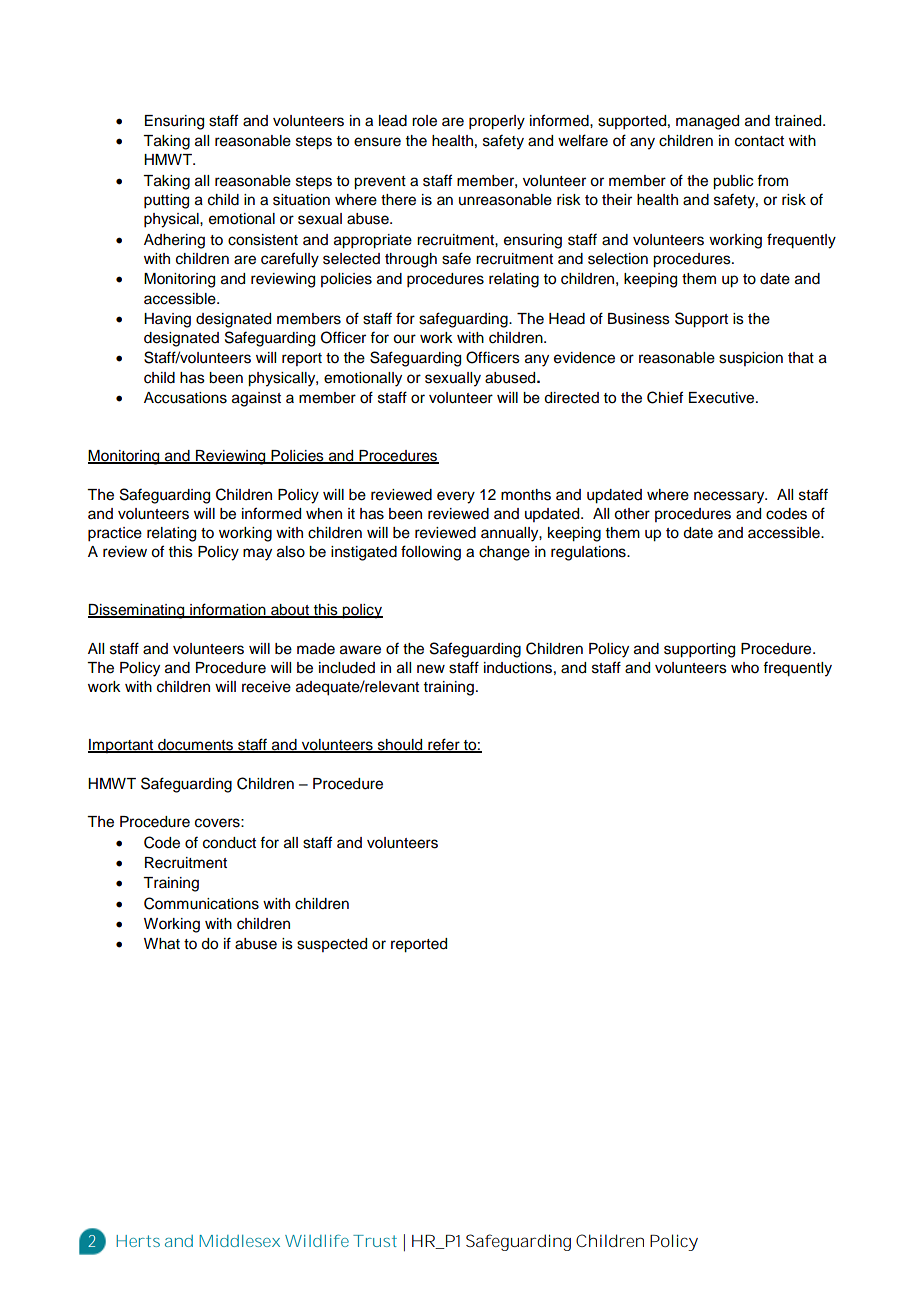 This image has width=924, height=1308. I want to click on refer, so click(444, 745).
